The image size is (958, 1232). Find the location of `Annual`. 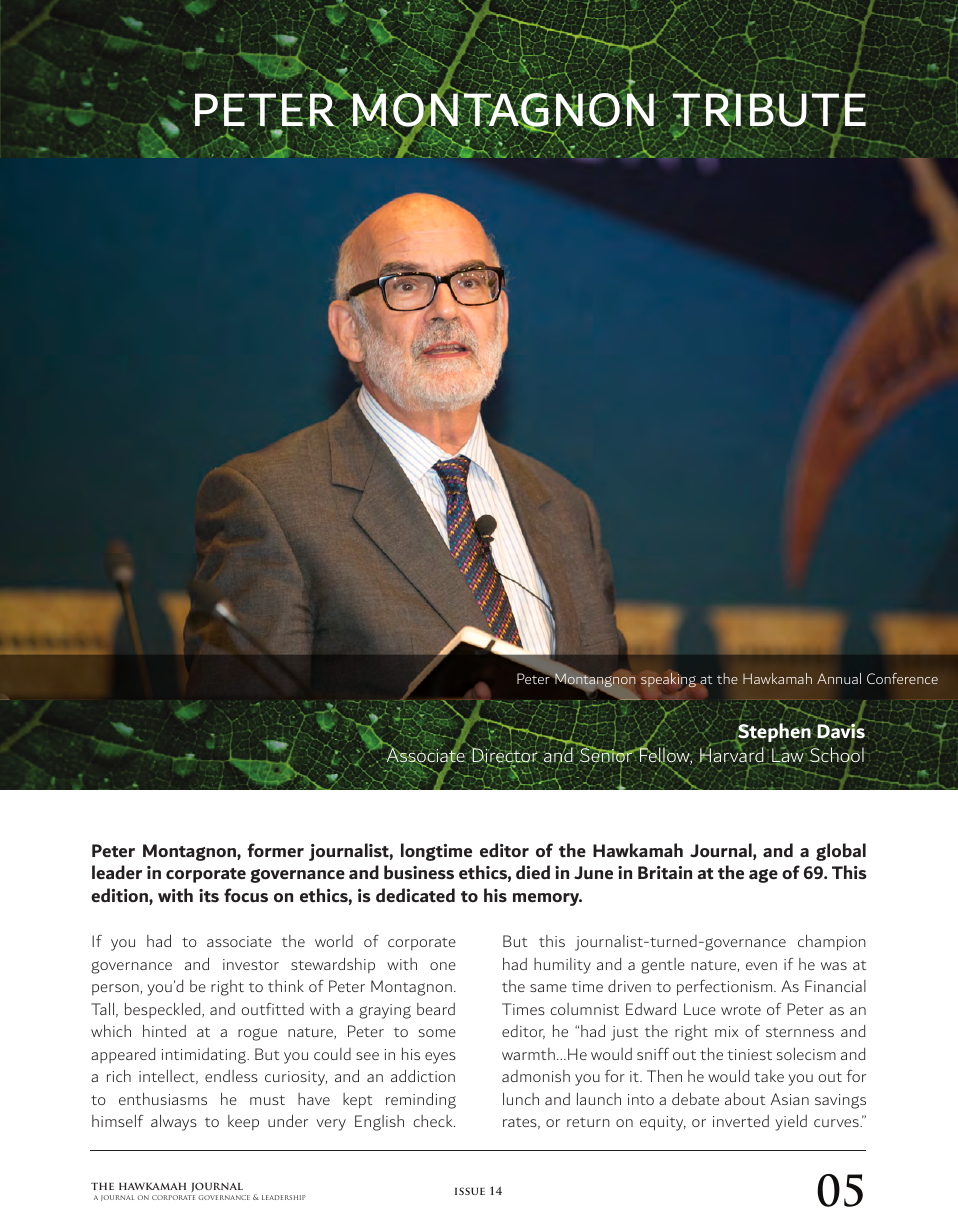

Annual is located at coordinates (839, 678).
